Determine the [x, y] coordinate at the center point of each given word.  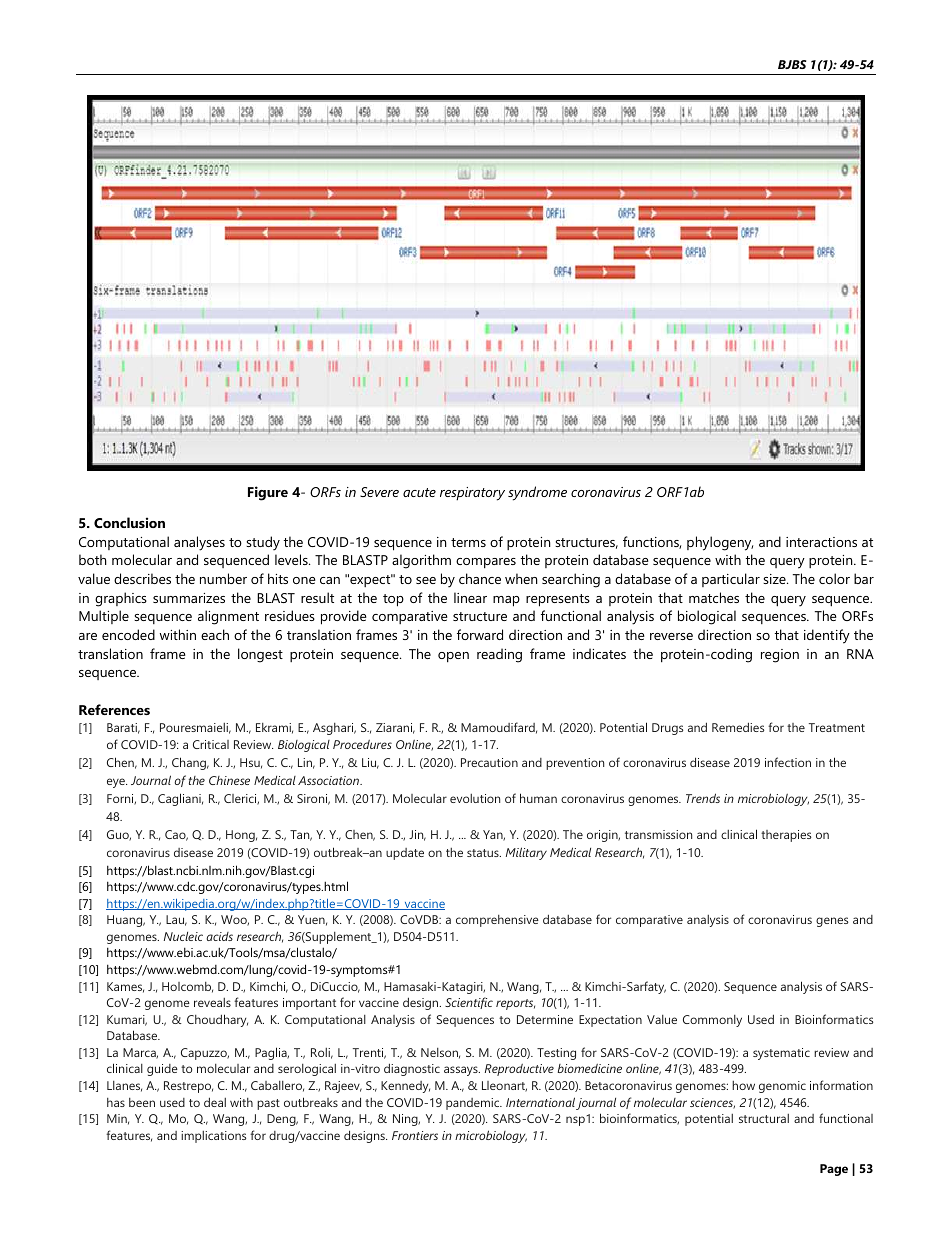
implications [213, 1137]
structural [764, 1118]
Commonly [712, 1021]
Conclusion [129, 522]
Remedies [738, 727]
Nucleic [183, 936]
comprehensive [497, 921]
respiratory [472, 494]
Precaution [489, 762]
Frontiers [415, 1135]
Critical [211, 744]
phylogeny [720, 543]
